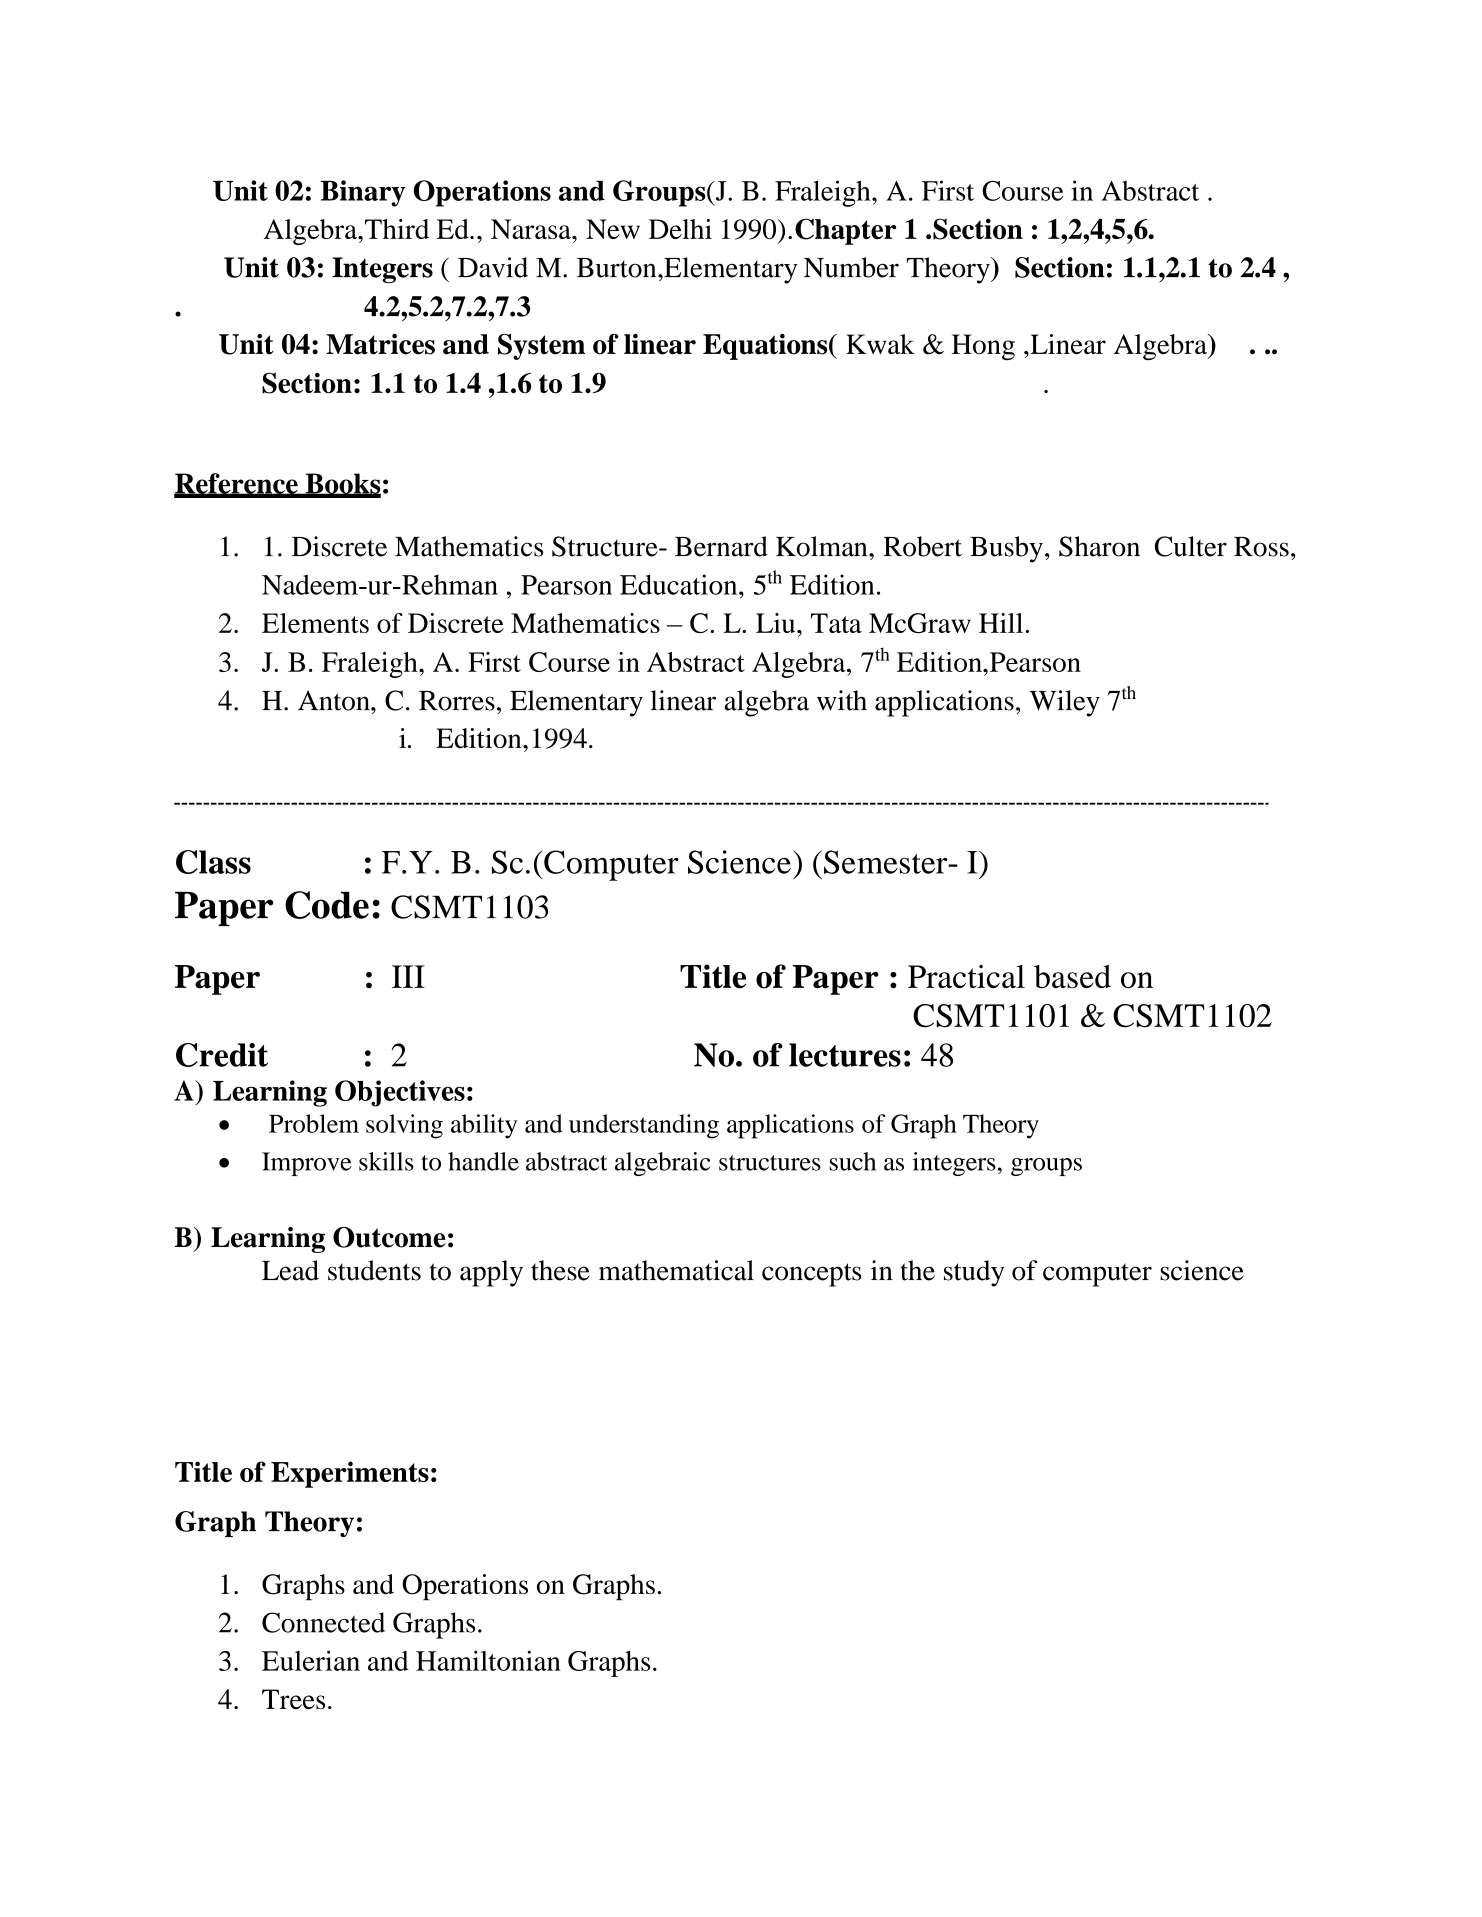 The height and width of the screenshot is (1917, 1482). What do you see at coordinates (1072, 976) in the screenshot?
I see `based` at bounding box center [1072, 976].
